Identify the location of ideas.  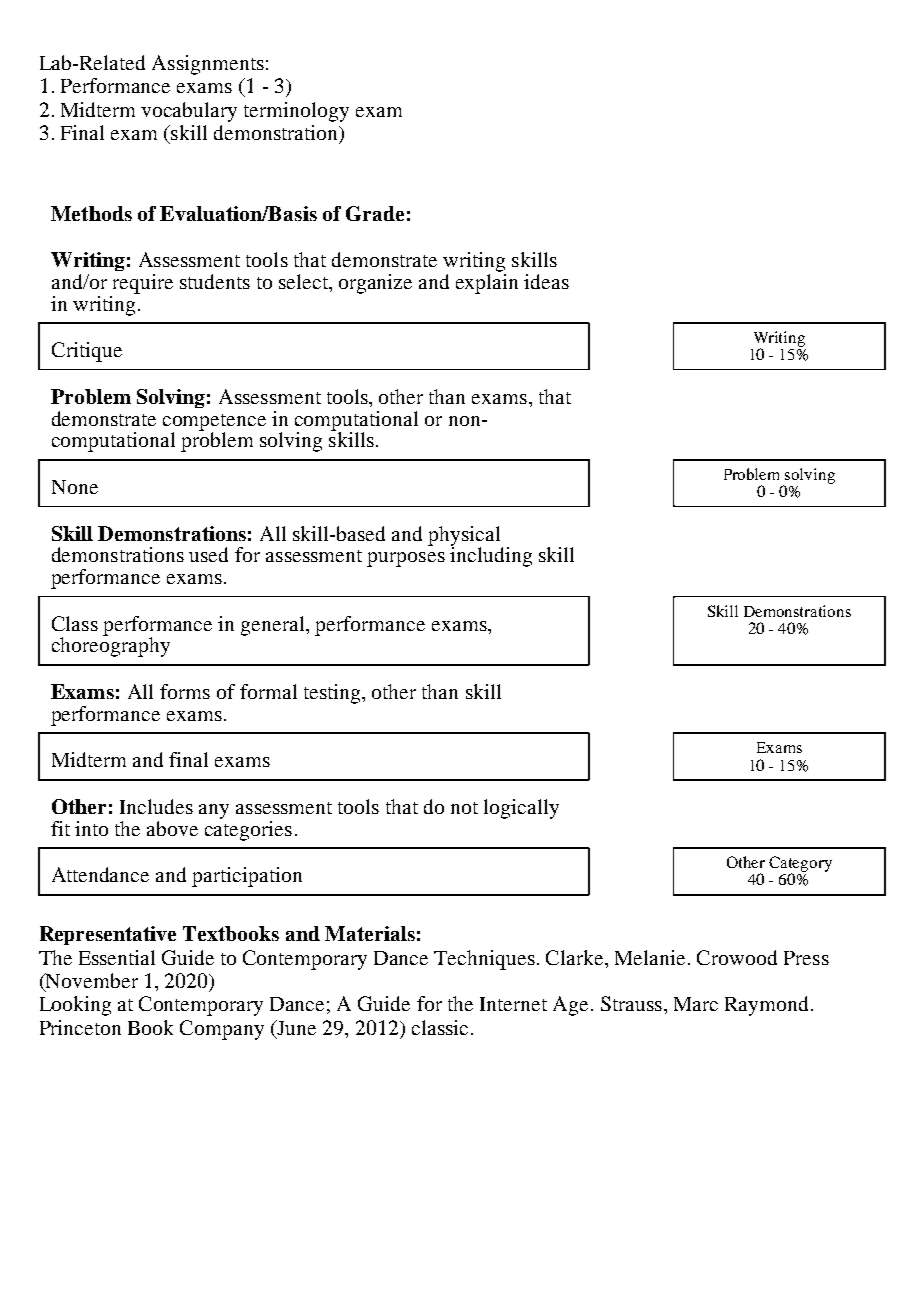
(546, 281).
